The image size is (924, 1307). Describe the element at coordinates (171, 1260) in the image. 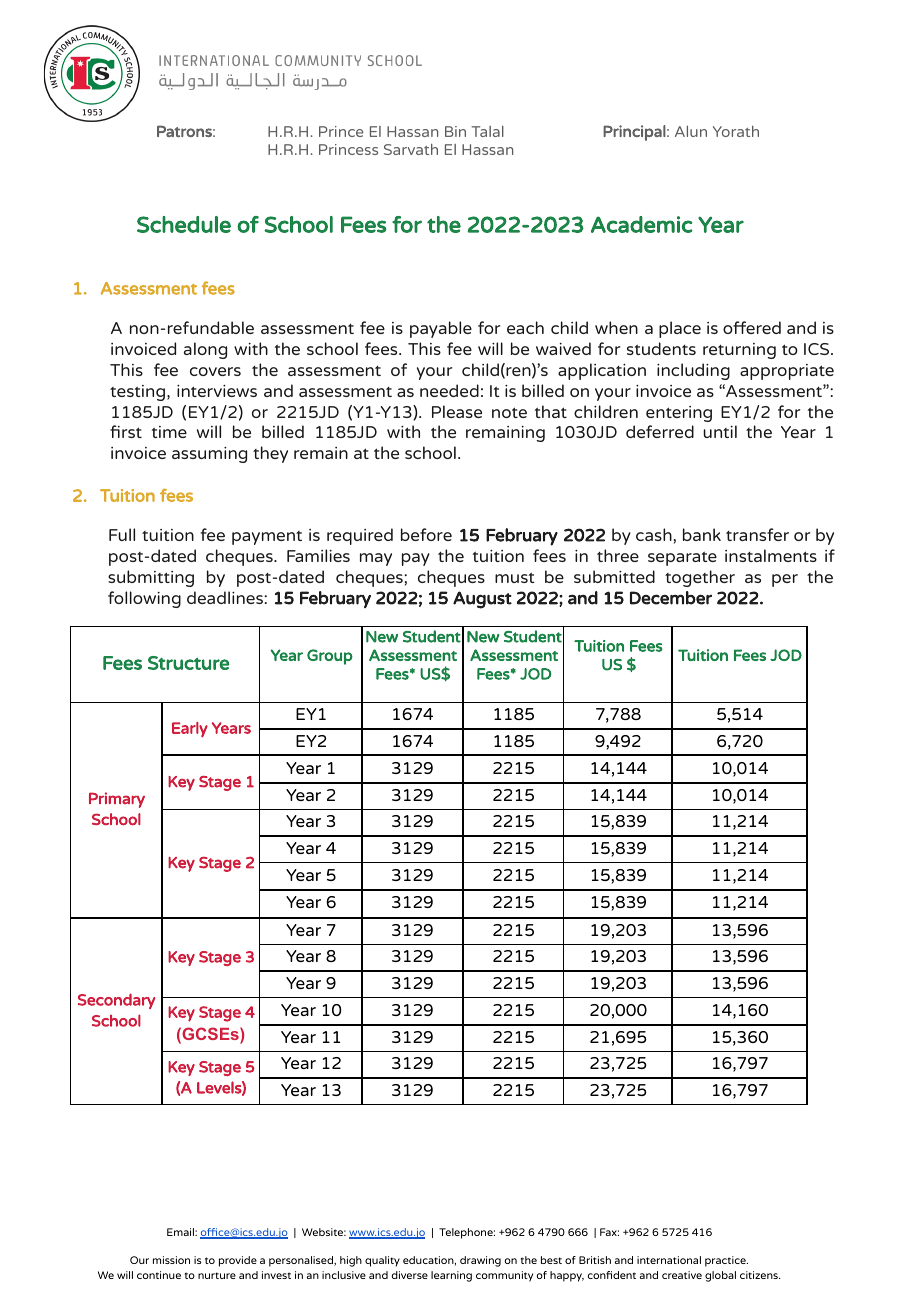

I see `mission` at that location.
